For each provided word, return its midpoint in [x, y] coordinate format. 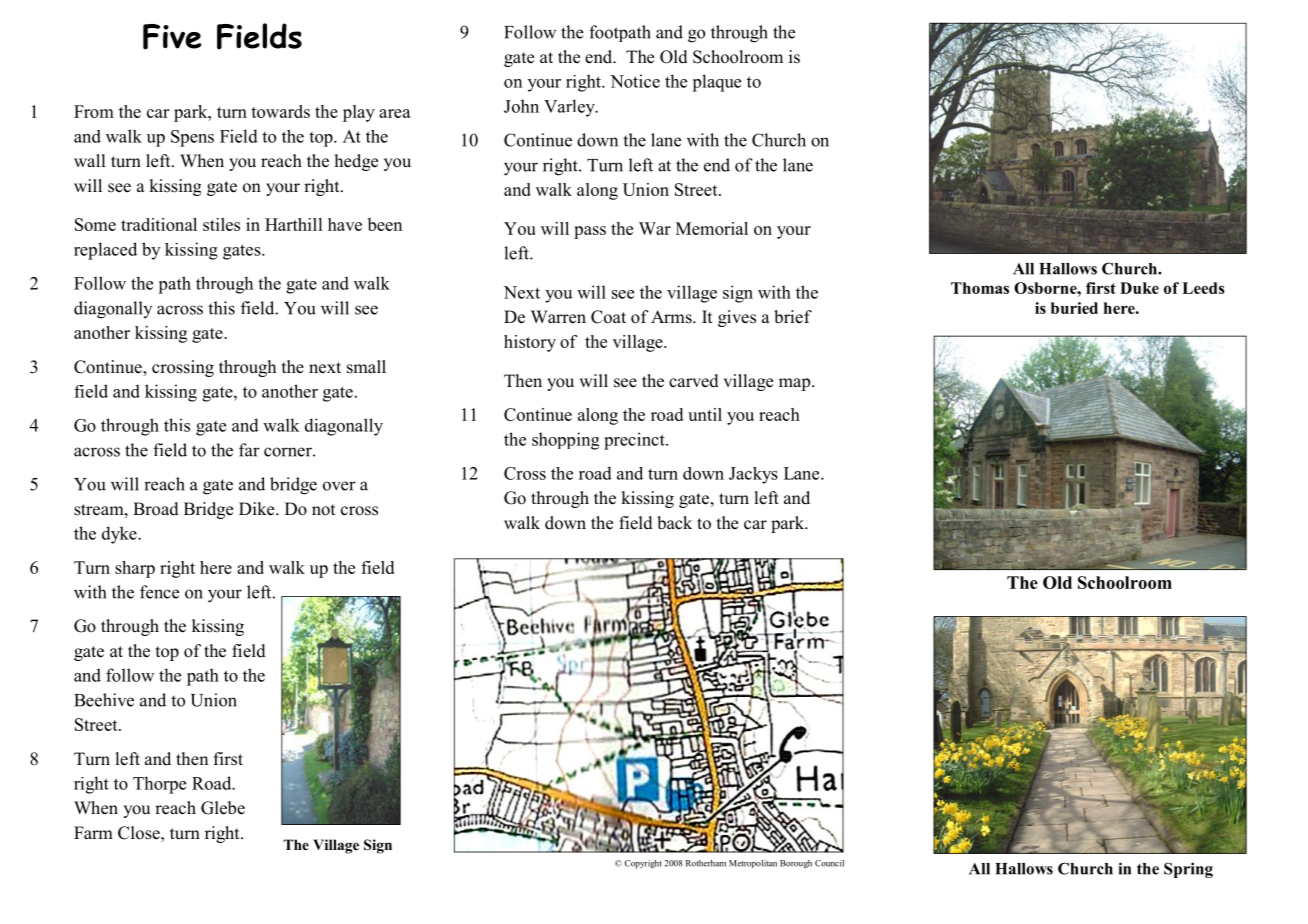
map [796, 384]
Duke [1139, 288]
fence [159, 592]
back [674, 523]
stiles [221, 224]
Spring [1188, 870]
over [339, 486]
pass [590, 232]
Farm [93, 832]
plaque [716, 83]
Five [172, 37]
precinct [635, 441]
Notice [635, 81]
